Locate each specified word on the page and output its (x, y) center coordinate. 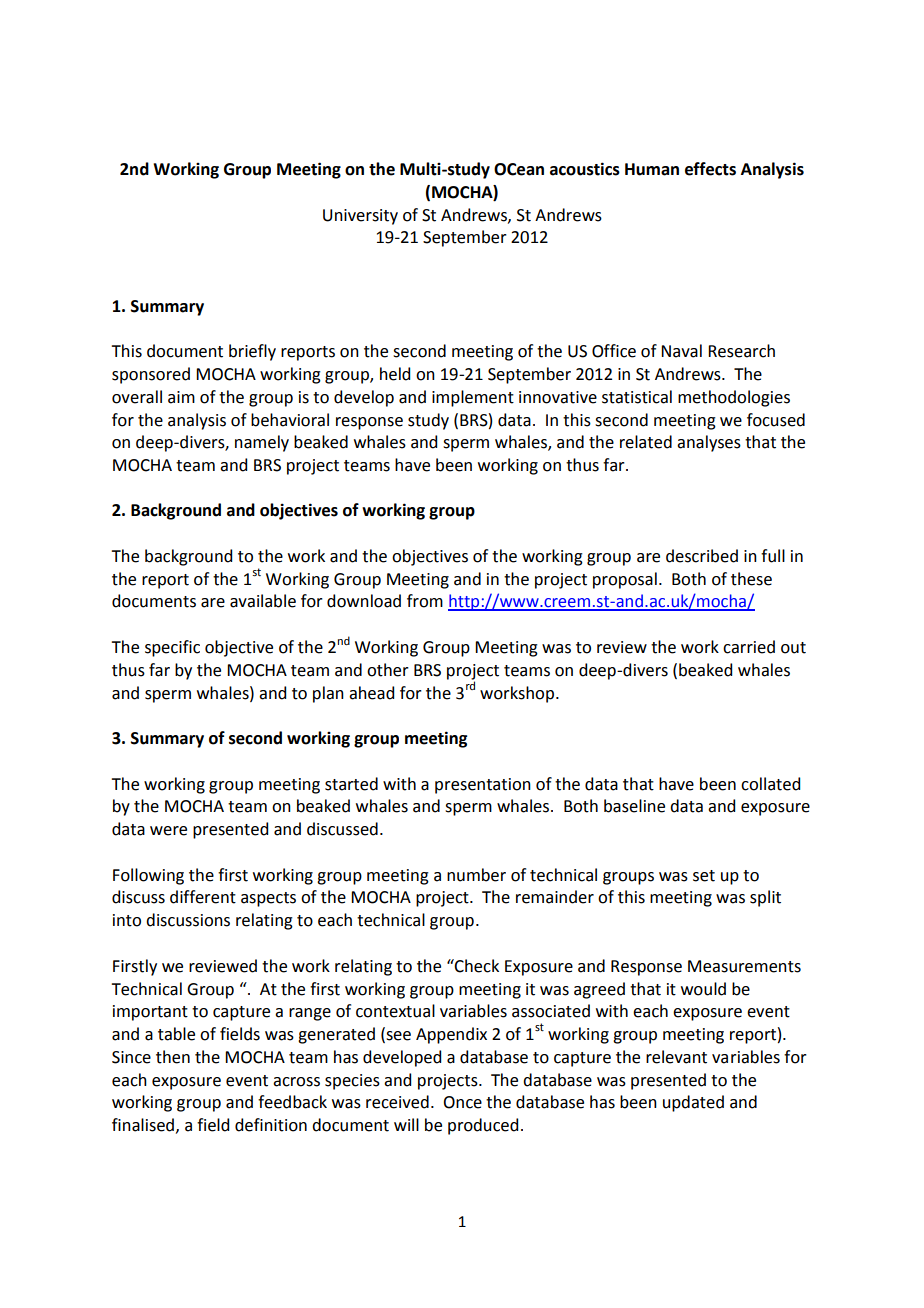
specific (172, 648)
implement (473, 398)
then (173, 1057)
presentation (483, 786)
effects (710, 169)
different (203, 897)
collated (770, 784)
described (702, 556)
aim (181, 397)
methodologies (734, 398)
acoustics (585, 169)
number (476, 875)
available (263, 601)
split (765, 898)
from (425, 601)
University (360, 217)
